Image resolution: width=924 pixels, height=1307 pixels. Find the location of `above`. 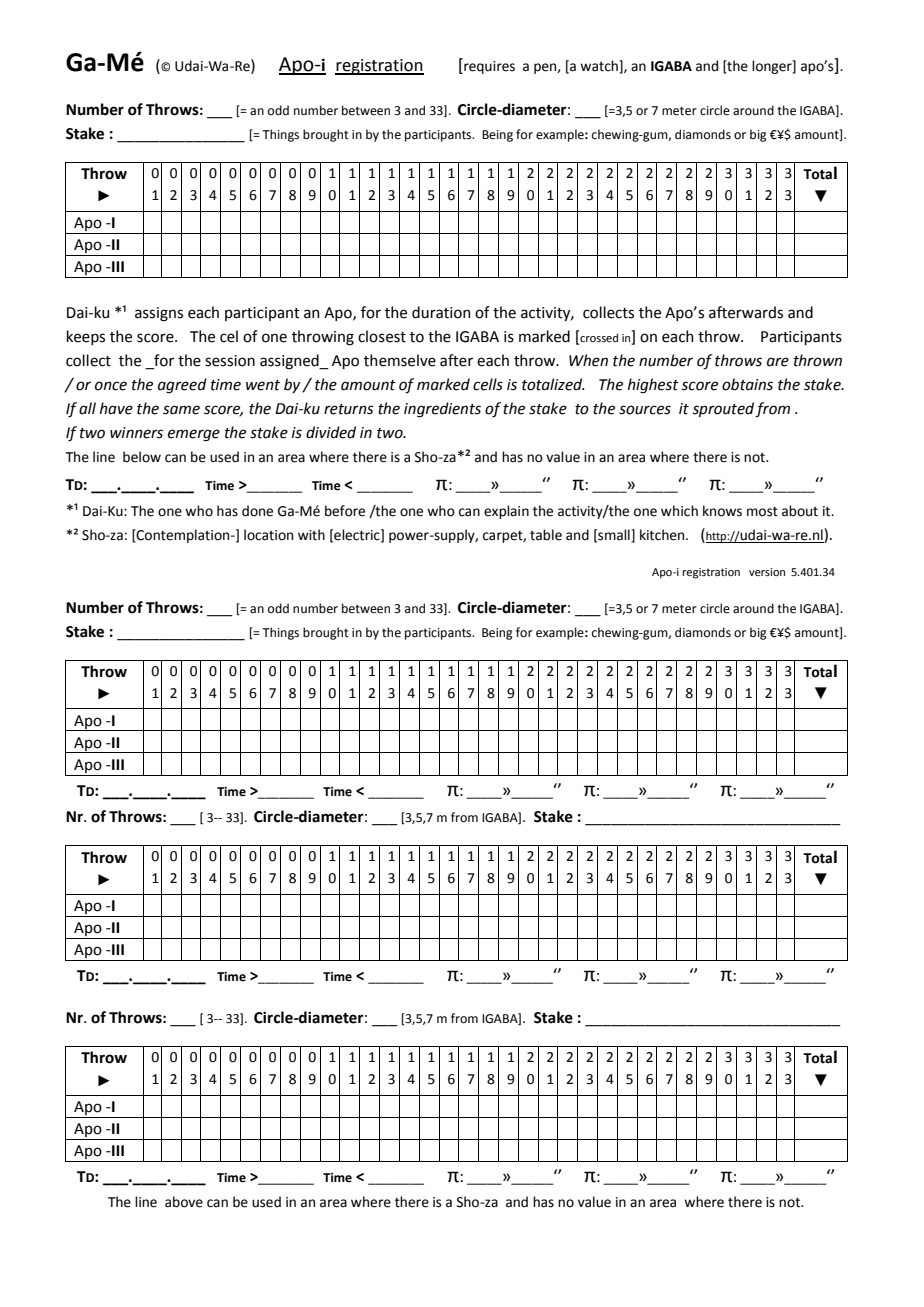

above is located at coordinates (184, 1202).
